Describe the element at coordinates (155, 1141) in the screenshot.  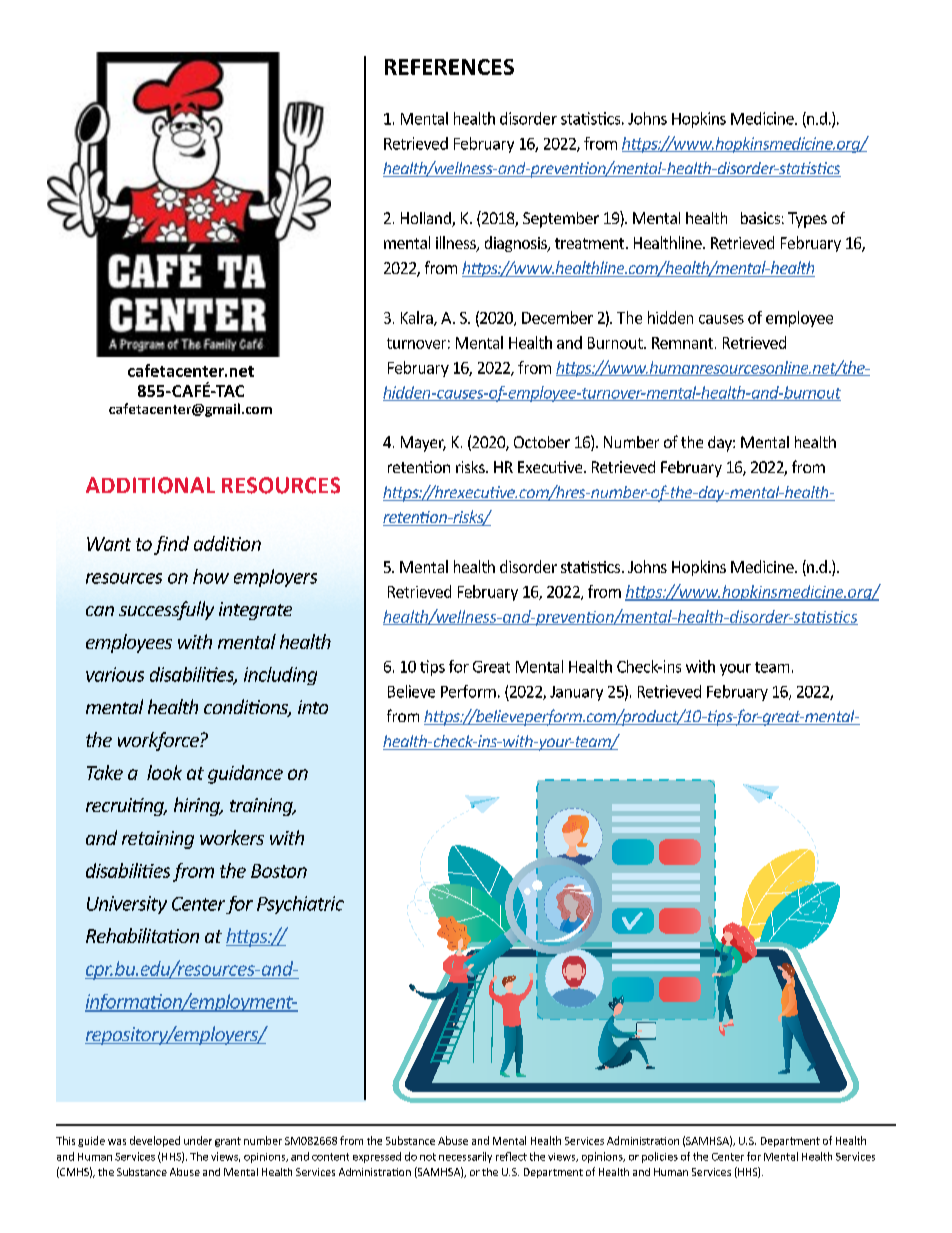
I see `developed` at that location.
